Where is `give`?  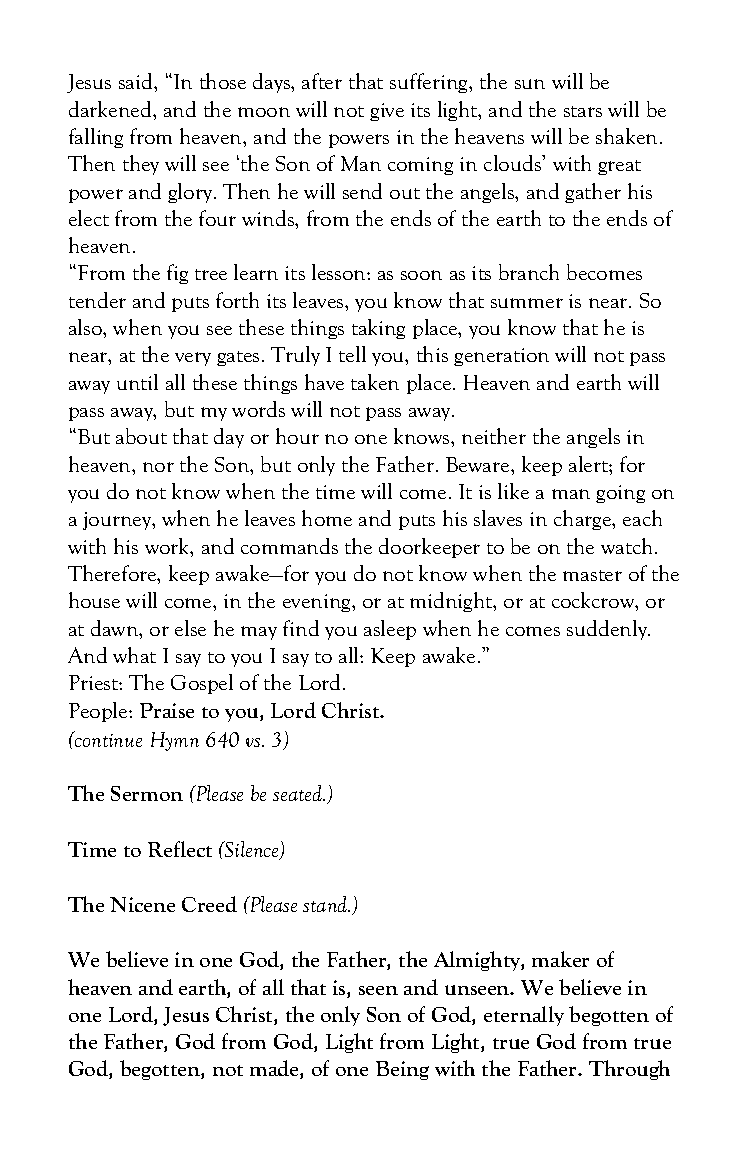
give is located at coordinates (387, 112).
